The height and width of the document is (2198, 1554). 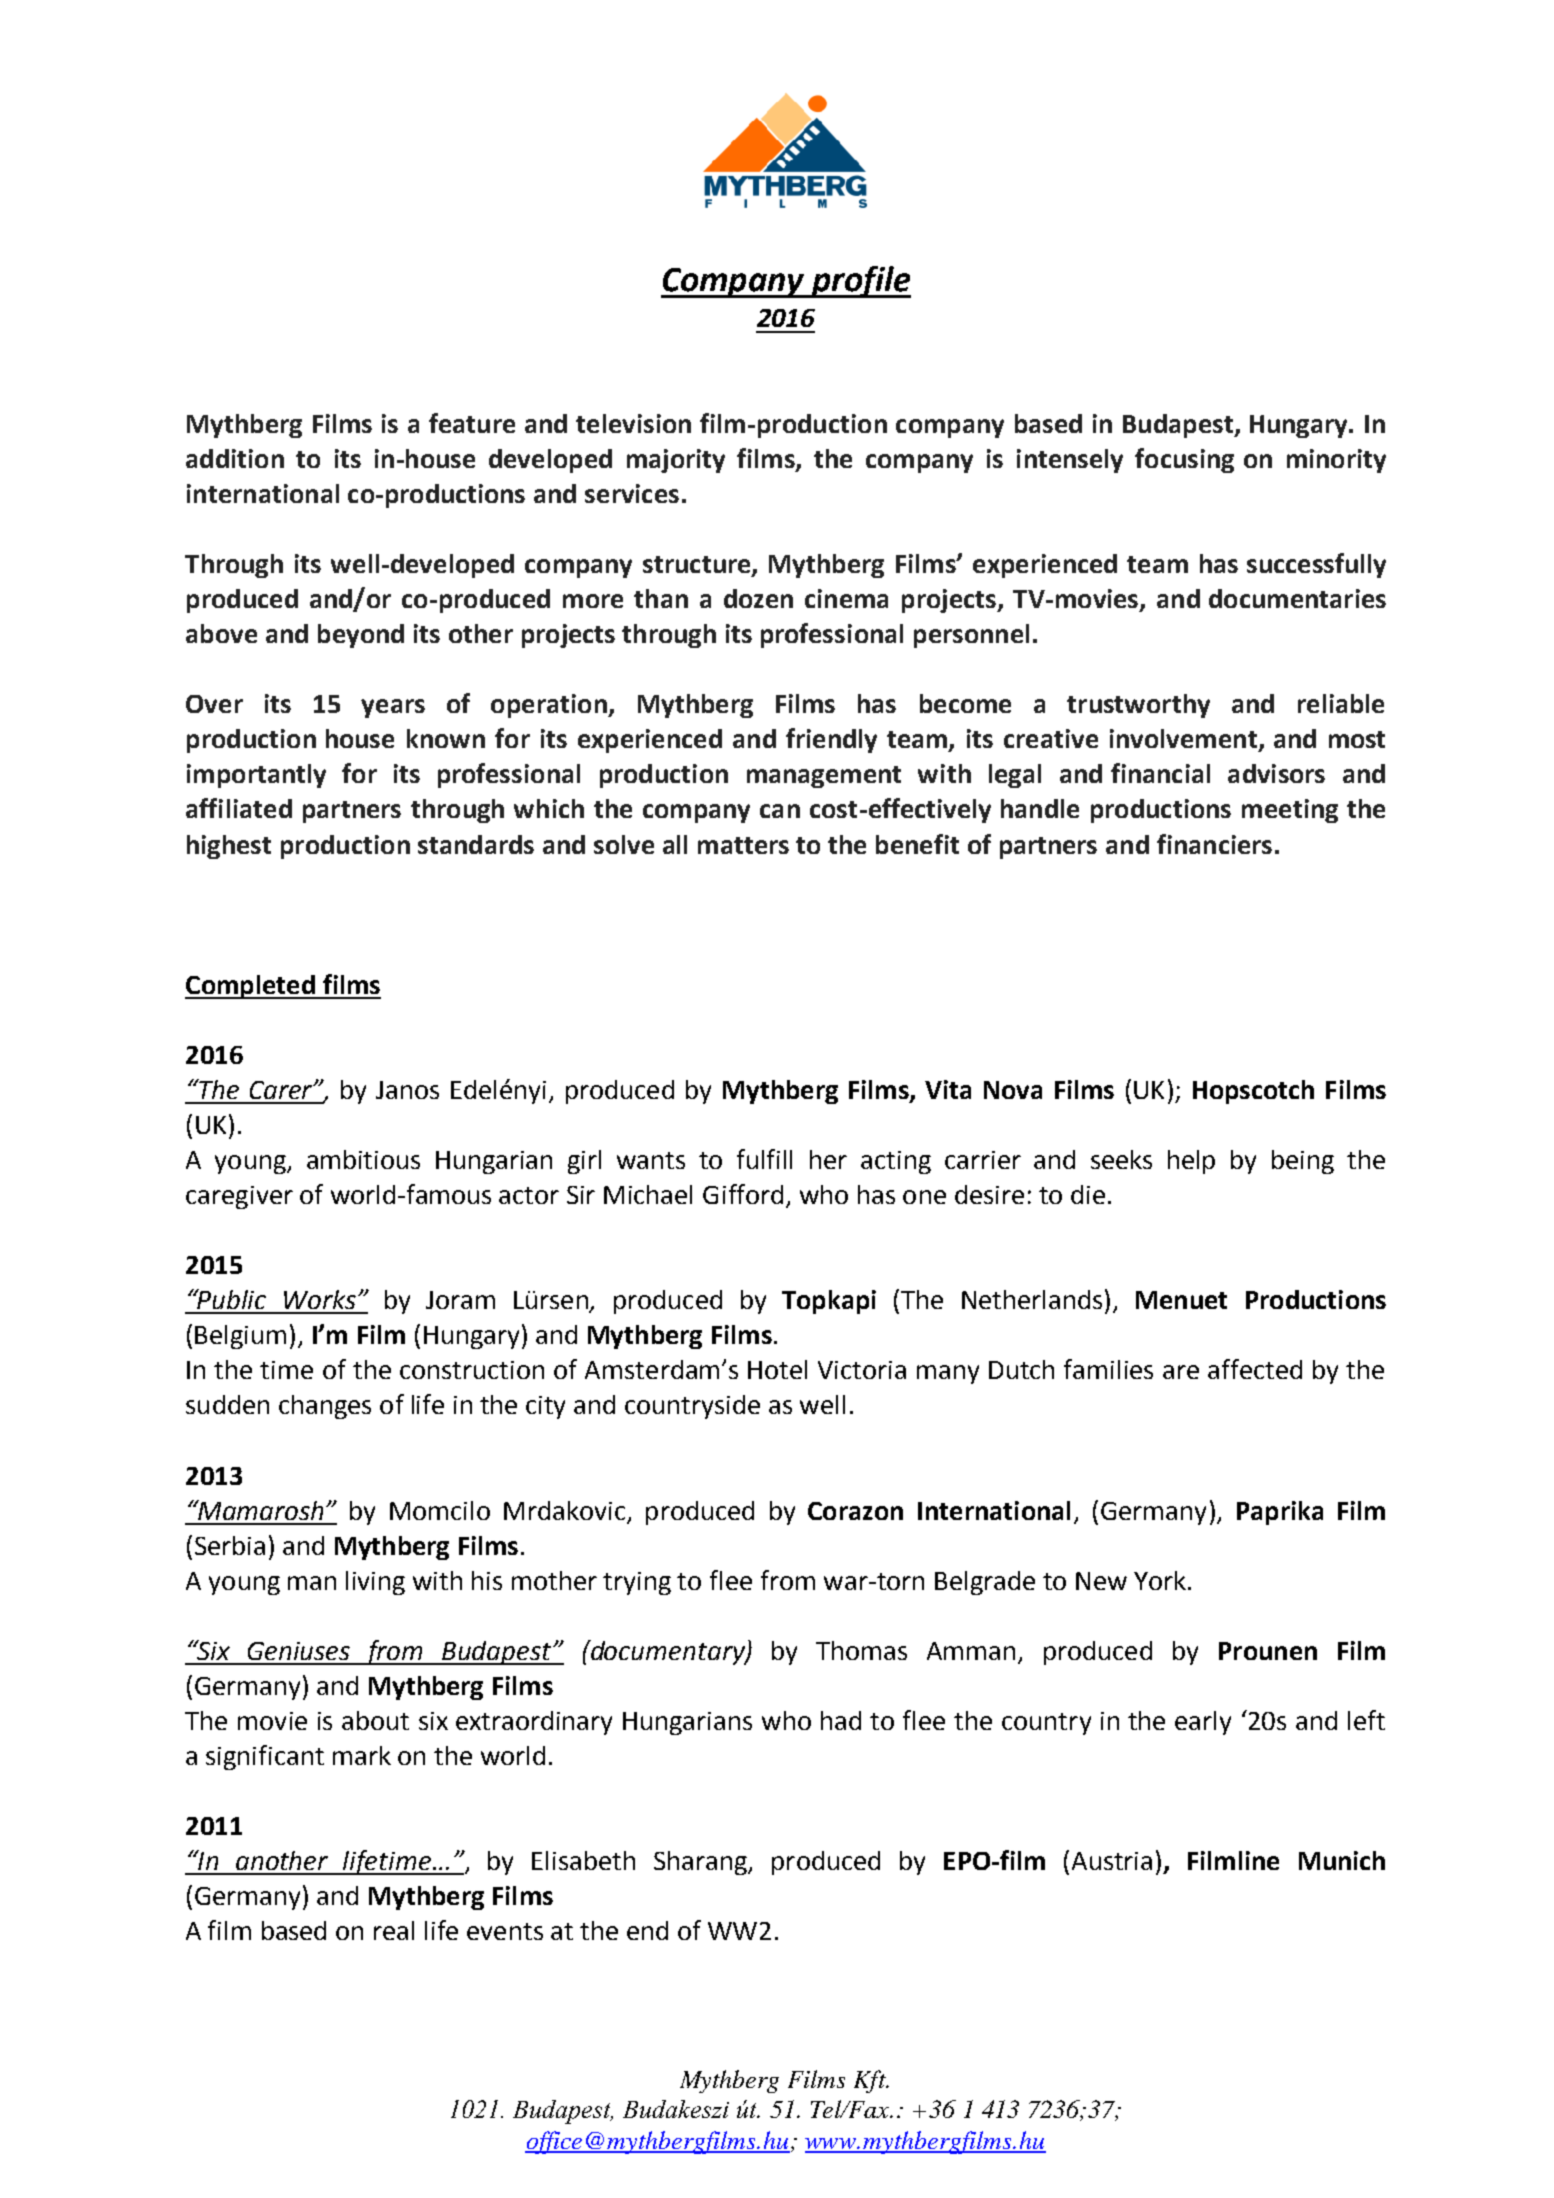 I want to click on feature, so click(x=472, y=423).
